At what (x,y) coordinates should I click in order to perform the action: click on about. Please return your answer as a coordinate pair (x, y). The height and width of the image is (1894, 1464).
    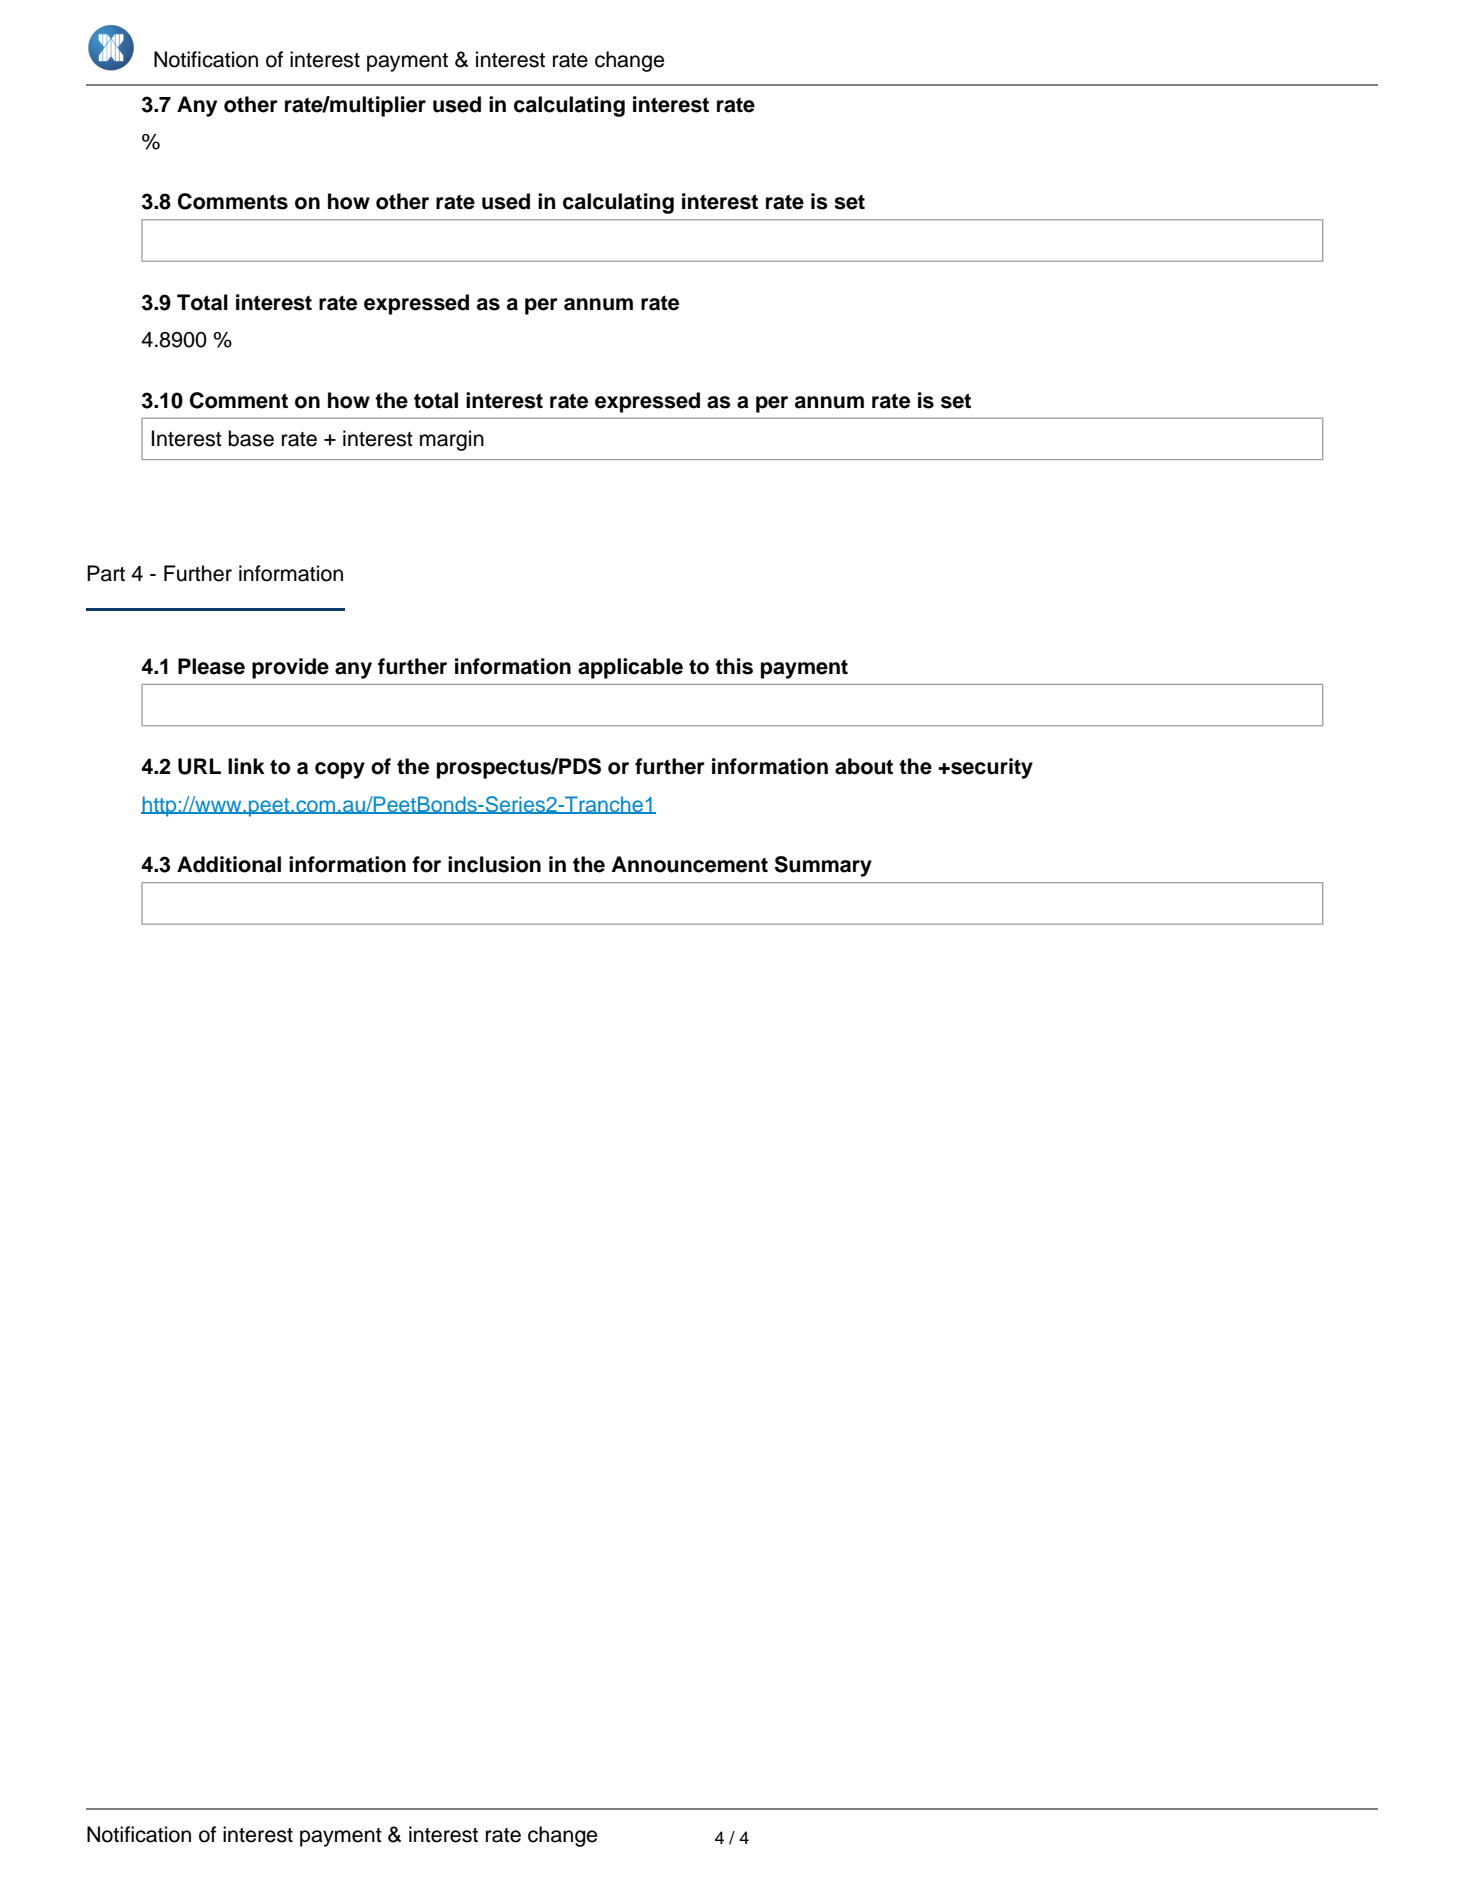
    Looking at the image, I should click on (864, 766).
